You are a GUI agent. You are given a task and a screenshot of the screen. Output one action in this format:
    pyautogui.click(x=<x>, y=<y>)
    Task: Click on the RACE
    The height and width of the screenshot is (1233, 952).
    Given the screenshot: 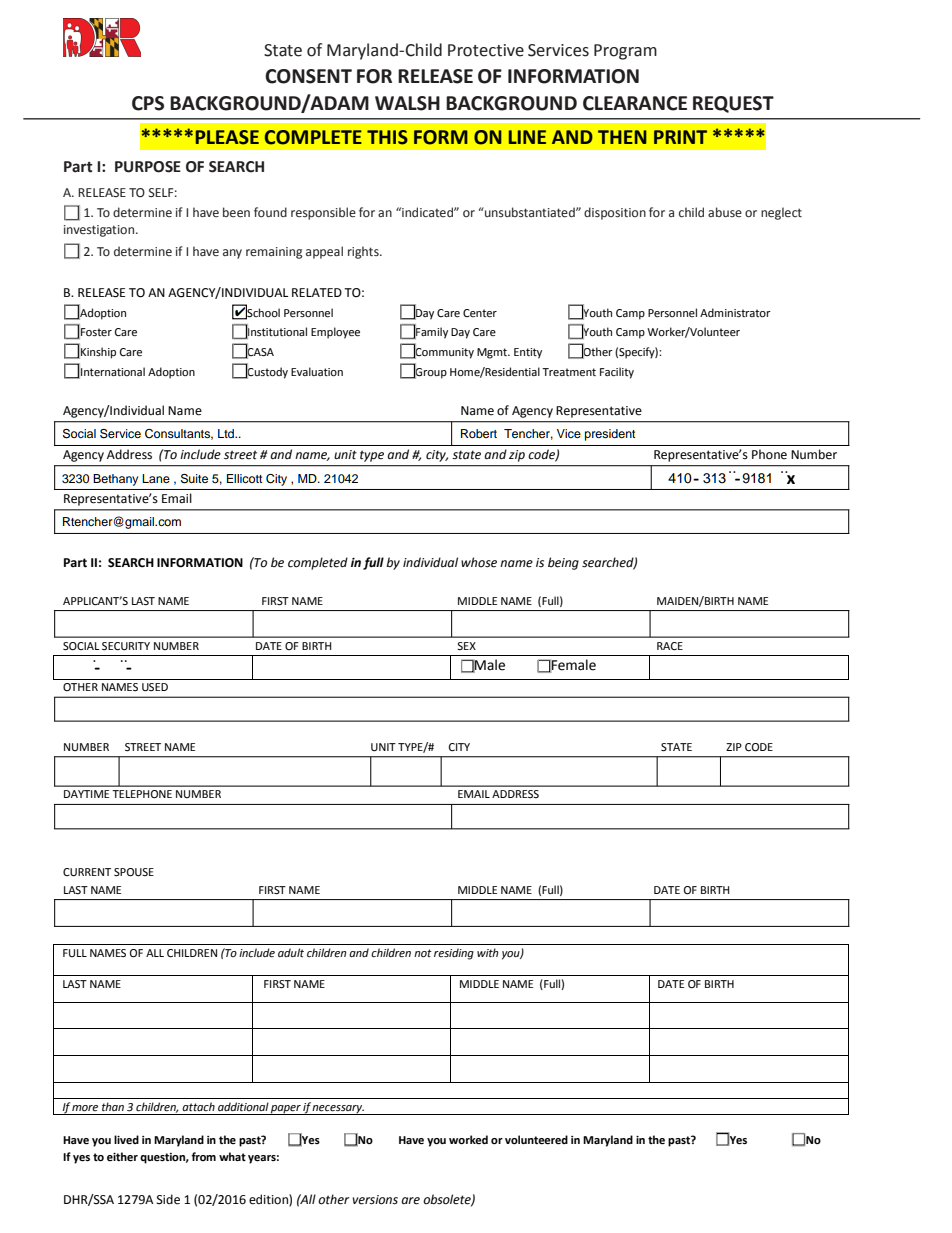 What is the action you would take?
    pyautogui.click(x=670, y=646)
